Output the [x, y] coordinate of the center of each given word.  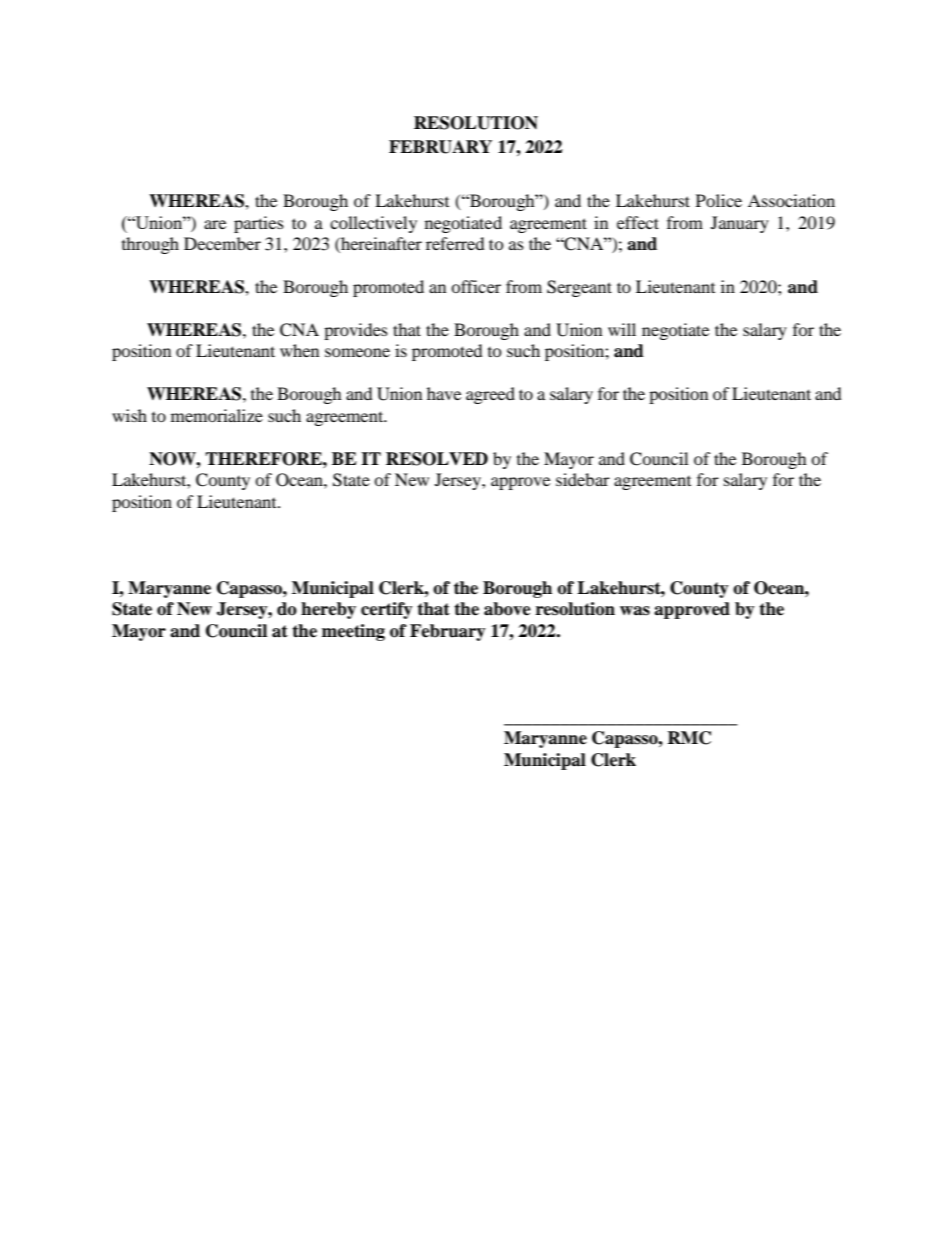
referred [455, 243]
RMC [689, 738]
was [635, 611]
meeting [353, 632]
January [740, 224]
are [215, 224]
